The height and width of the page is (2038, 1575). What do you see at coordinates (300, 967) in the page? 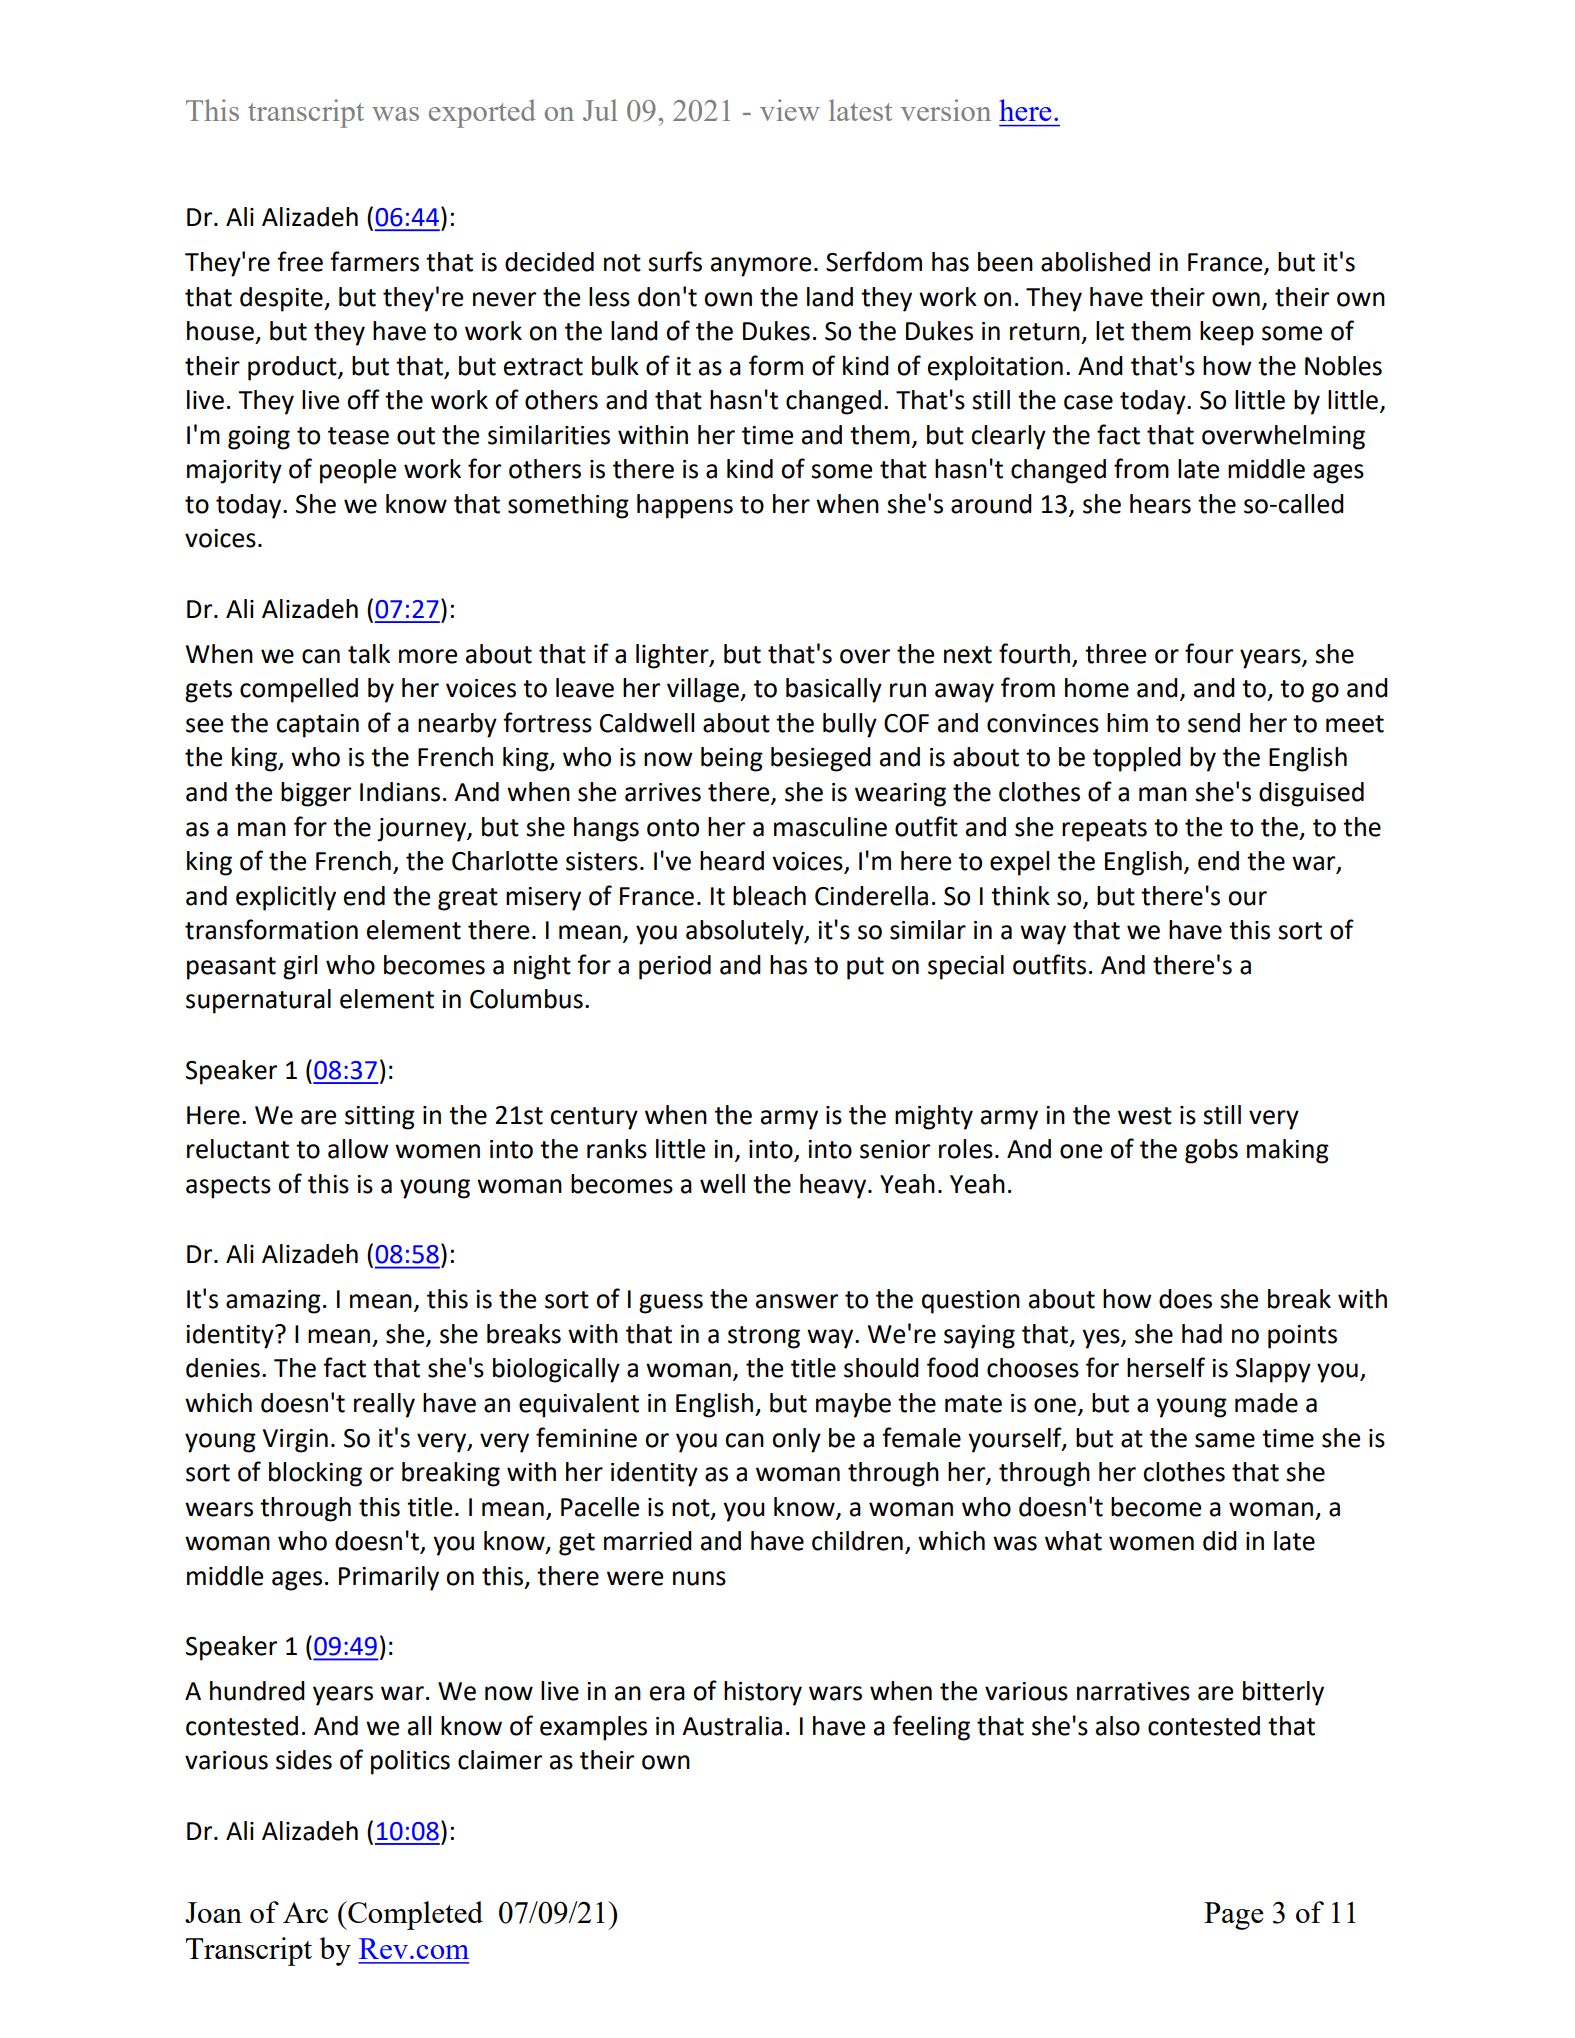
I see `girl` at bounding box center [300, 967].
